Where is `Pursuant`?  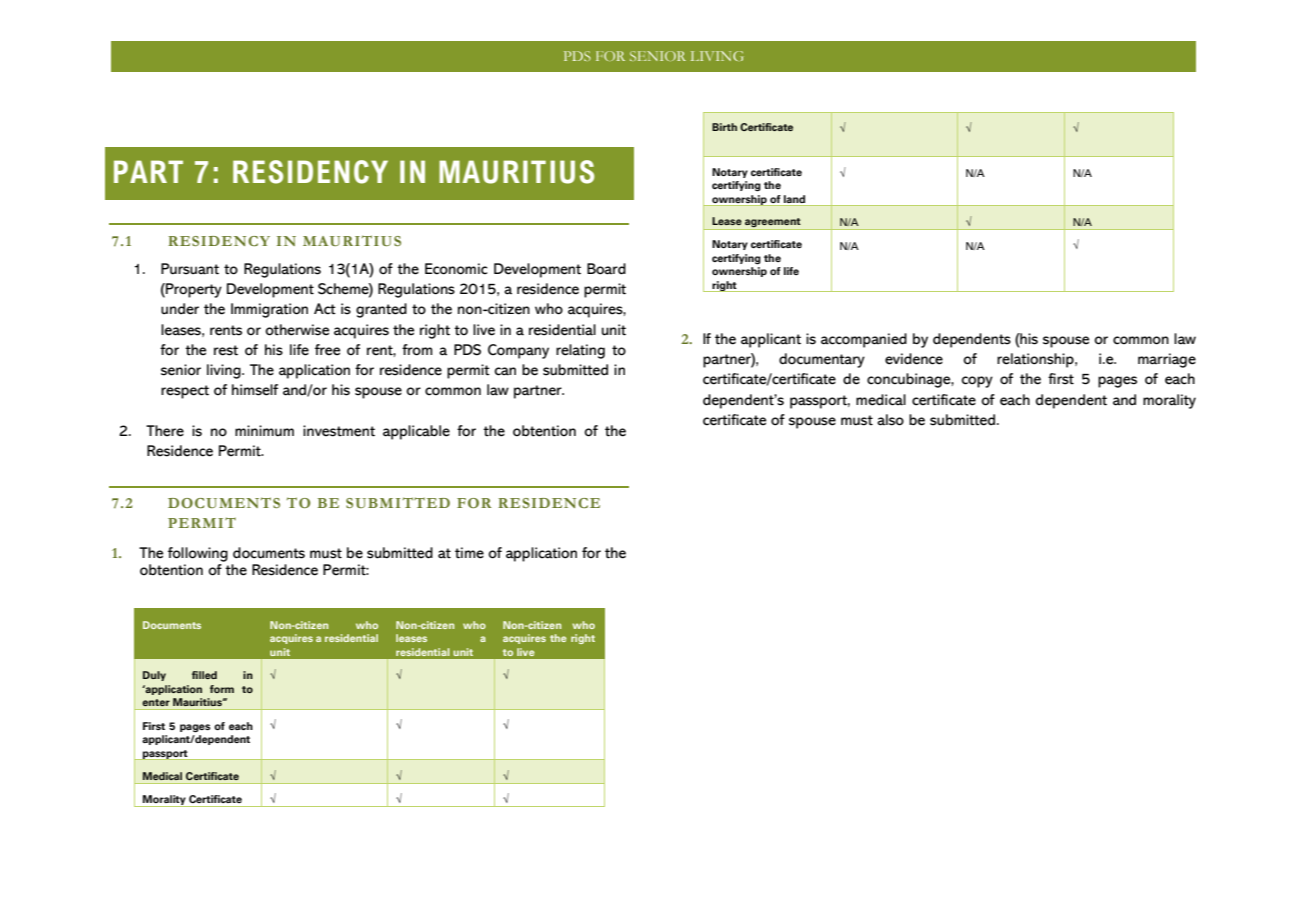
Pursuant is located at coordinates (190, 269).
